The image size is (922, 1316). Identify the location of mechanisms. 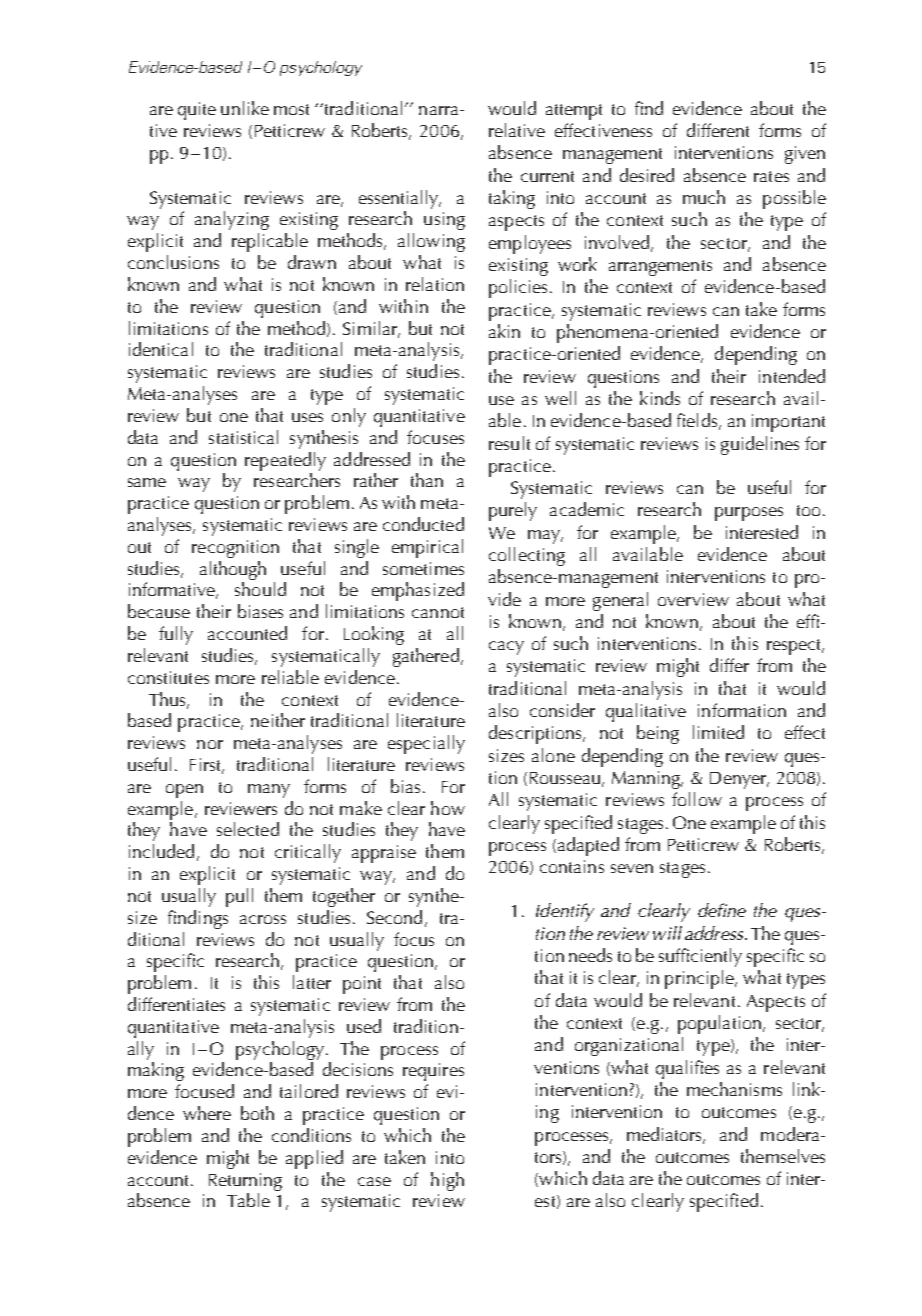
(734, 1089).
